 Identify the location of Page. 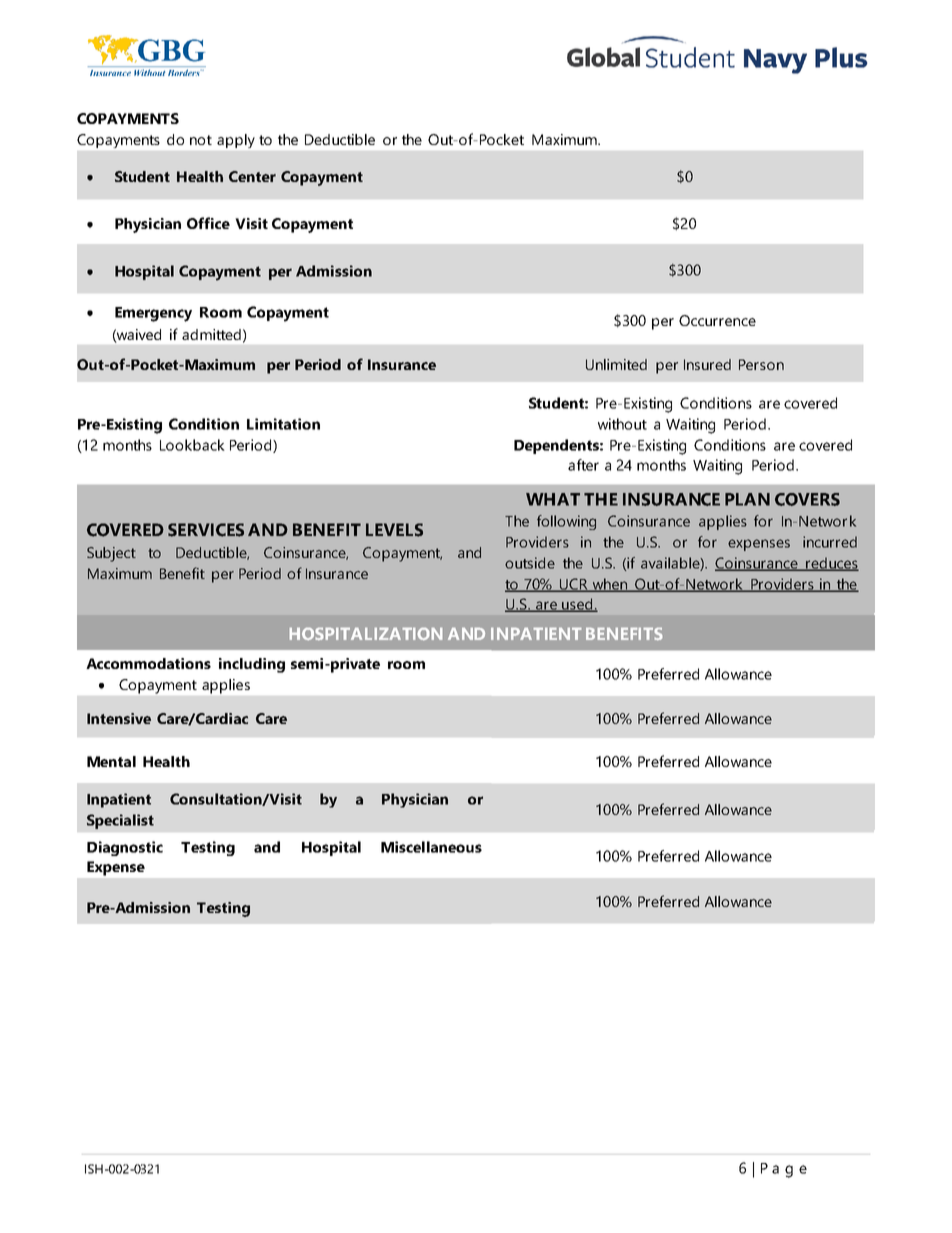
(784, 1170).
